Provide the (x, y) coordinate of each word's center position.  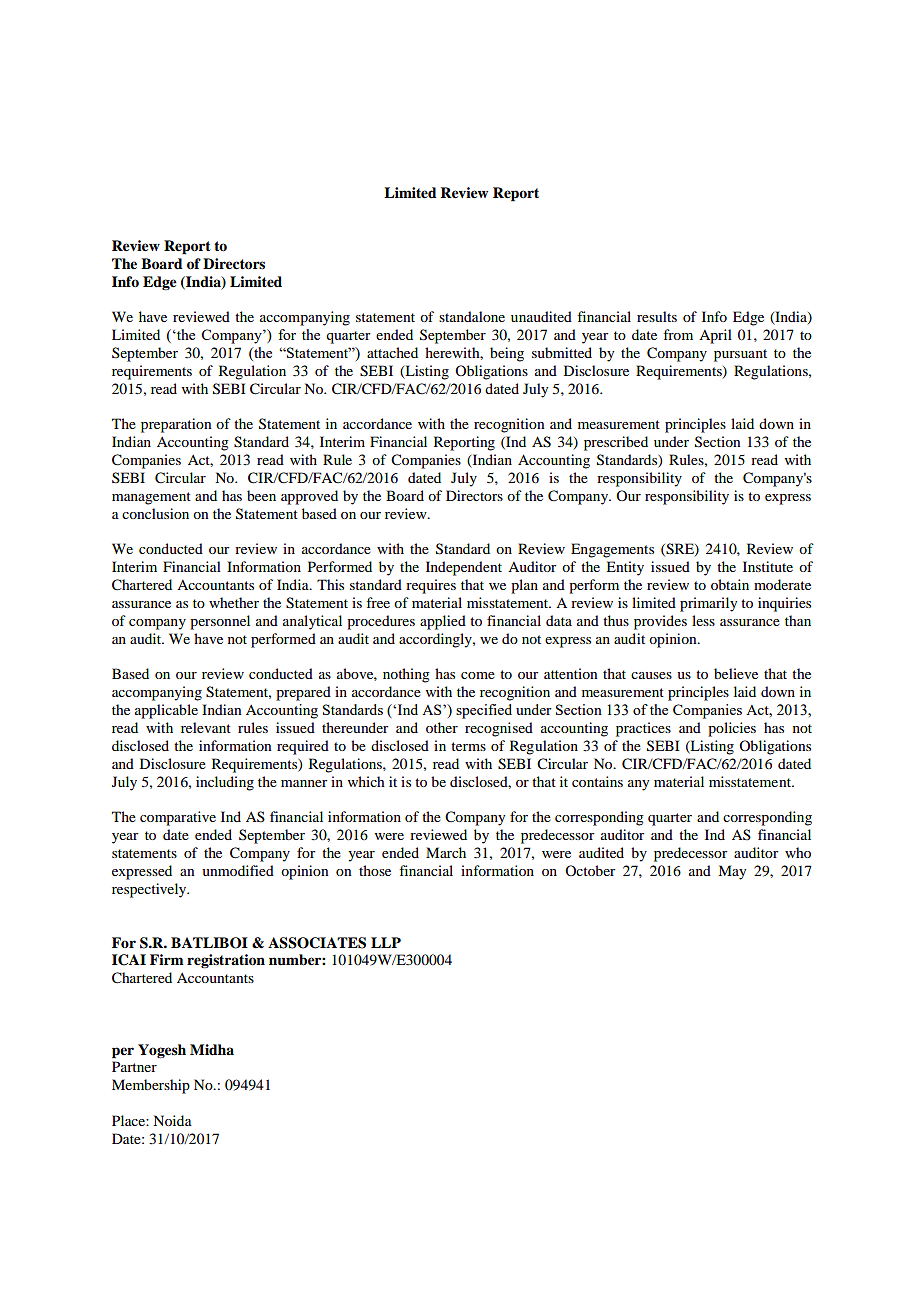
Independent (464, 568)
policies (732, 729)
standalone (472, 316)
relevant (206, 727)
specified (484, 711)
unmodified (238, 870)
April (715, 336)
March (446, 852)
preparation (176, 425)
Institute (768, 566)
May (732, 872)
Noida (172, 1120)
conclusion (155, 513)
